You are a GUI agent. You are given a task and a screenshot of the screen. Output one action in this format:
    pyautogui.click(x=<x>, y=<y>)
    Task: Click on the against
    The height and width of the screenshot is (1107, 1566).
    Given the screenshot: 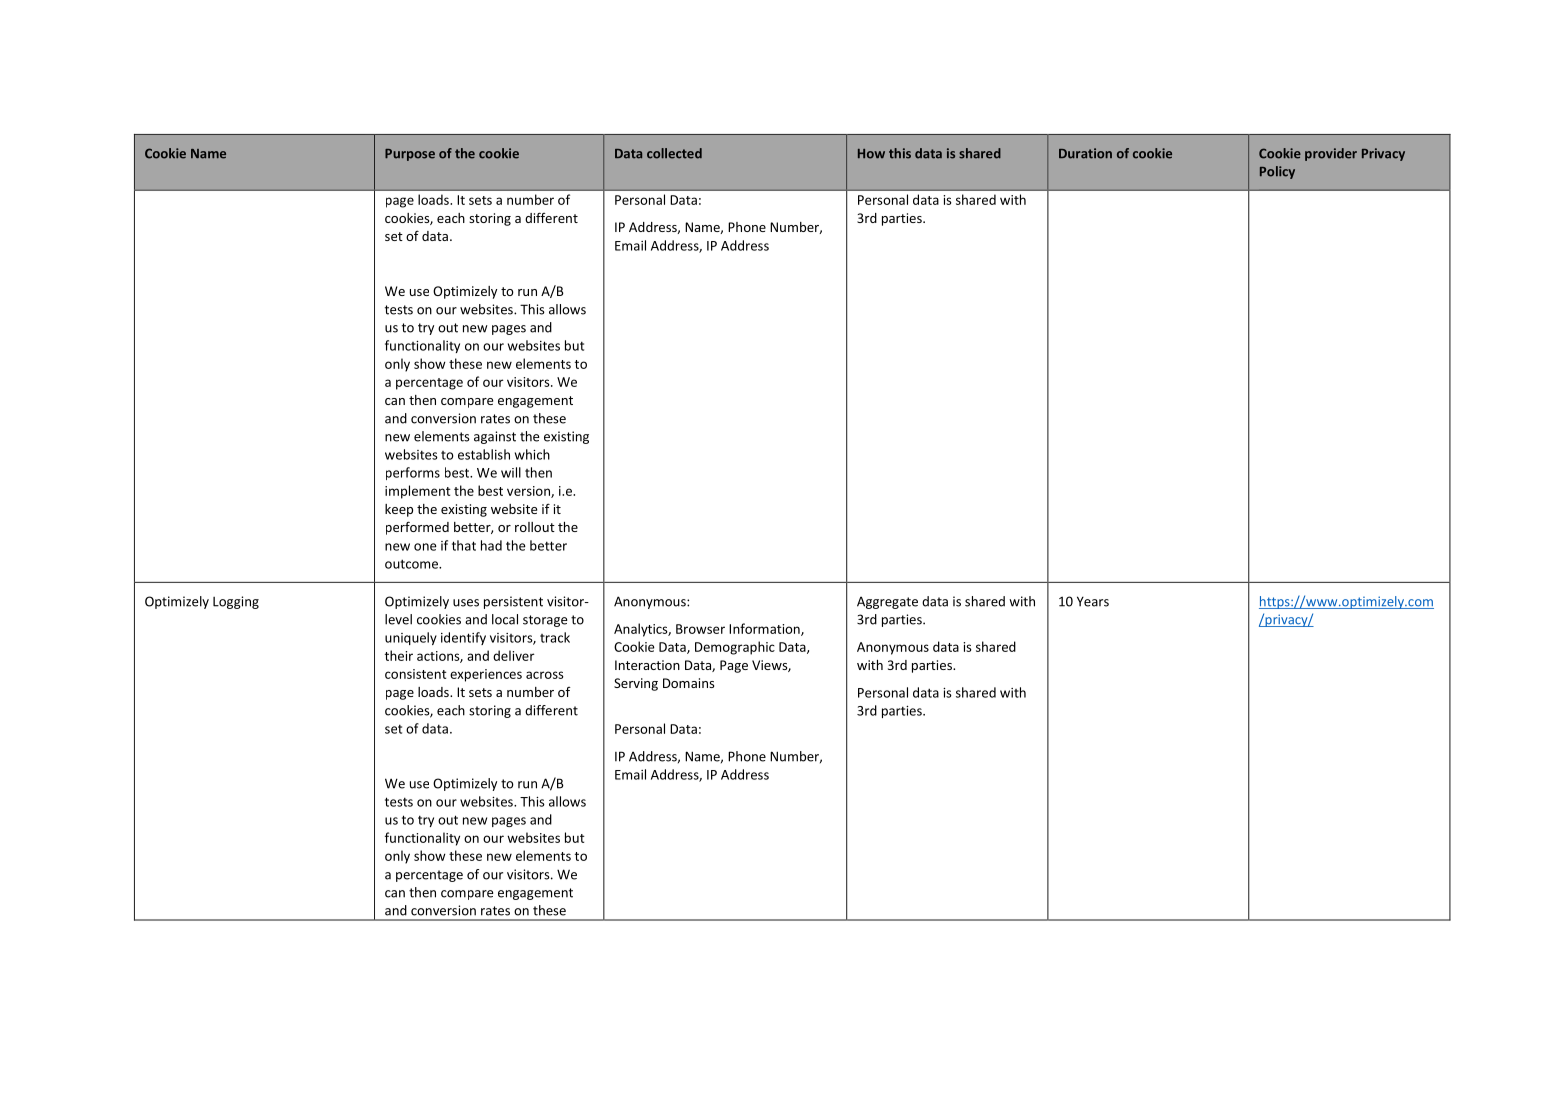 What is the action you would take?
    pyautogui.click(x=495, y=437)
